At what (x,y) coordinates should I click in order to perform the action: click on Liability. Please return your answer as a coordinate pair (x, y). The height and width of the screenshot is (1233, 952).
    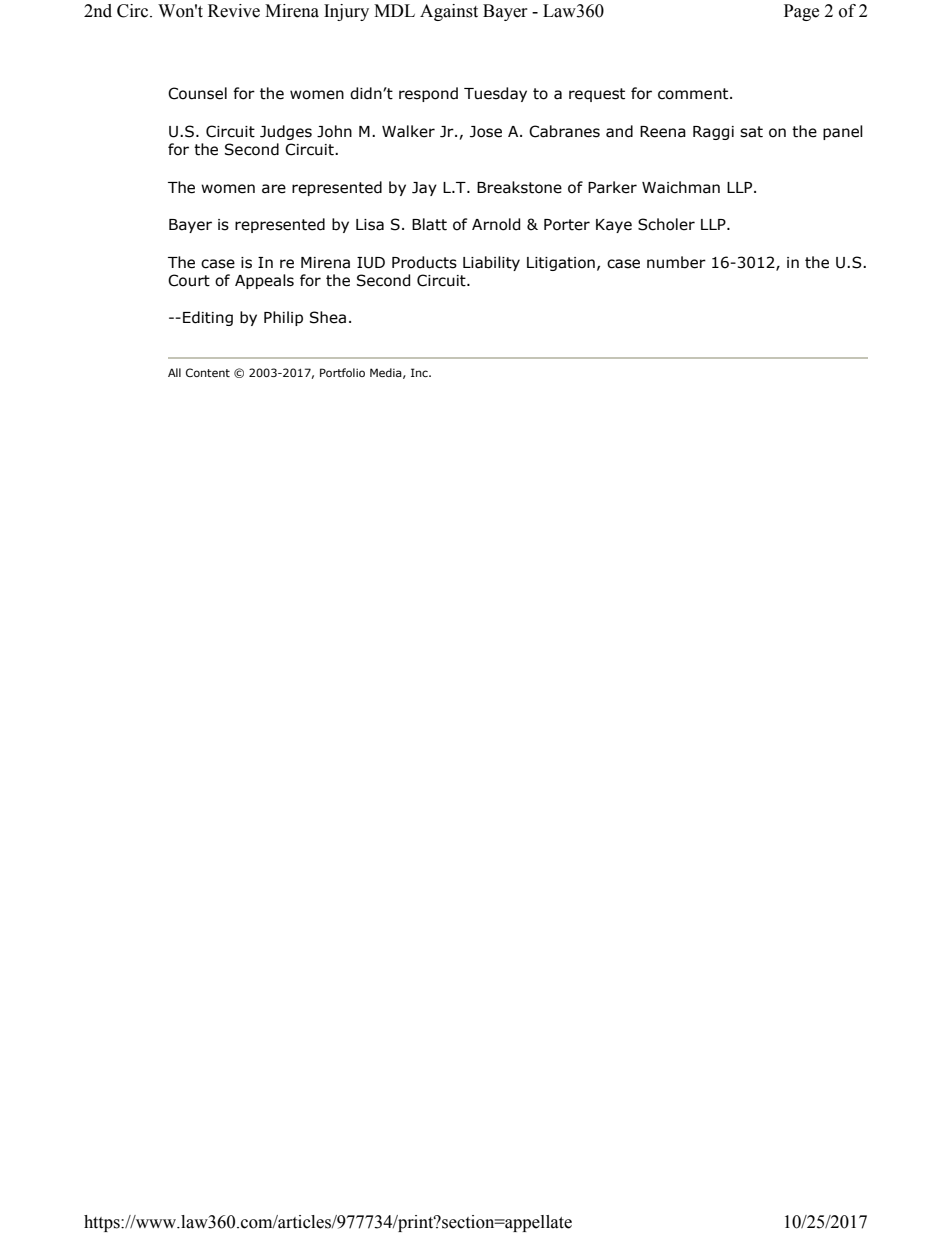
    Looking at the image, I should click on (491, 263).
